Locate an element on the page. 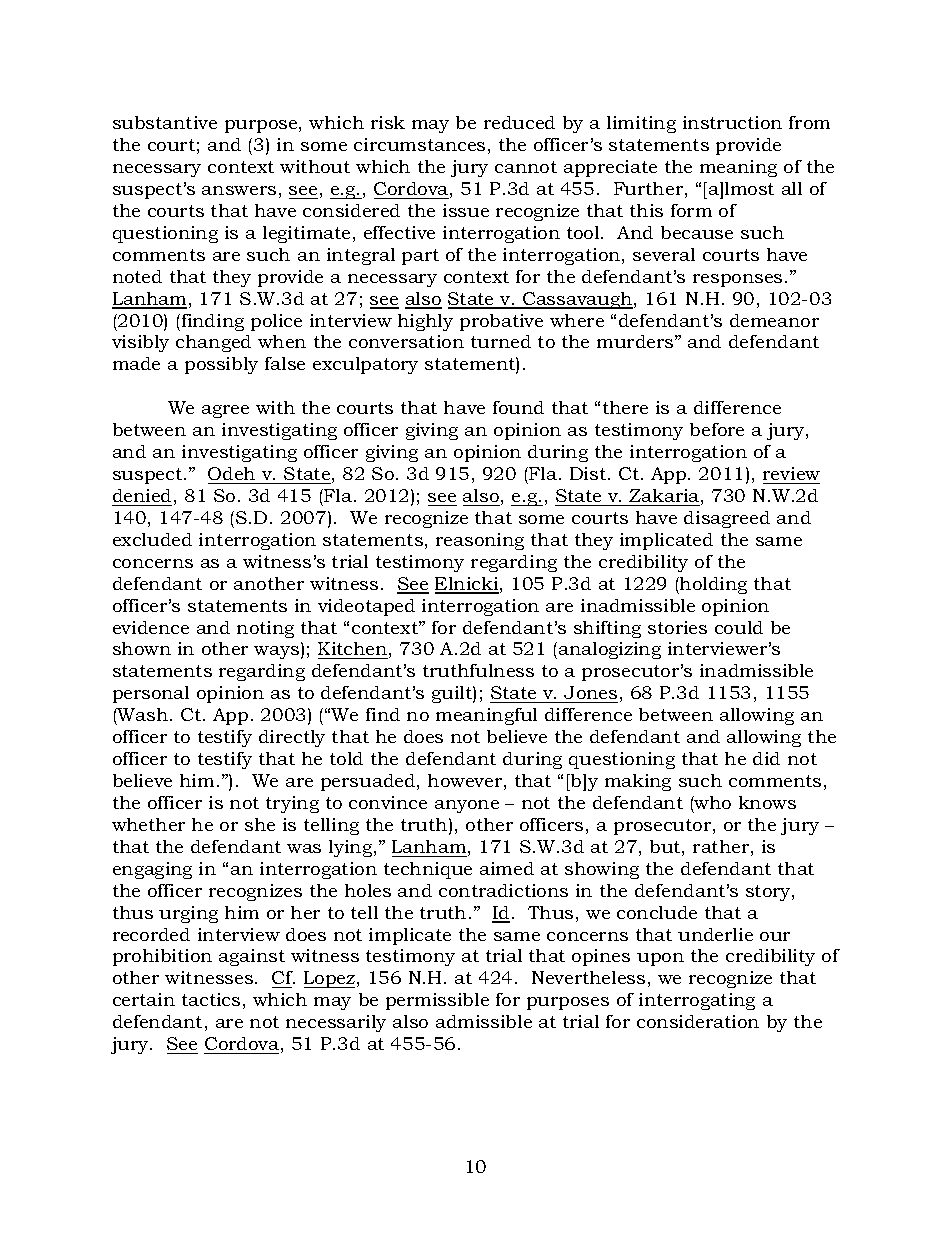  turned is located at coordinates (501, 341).
